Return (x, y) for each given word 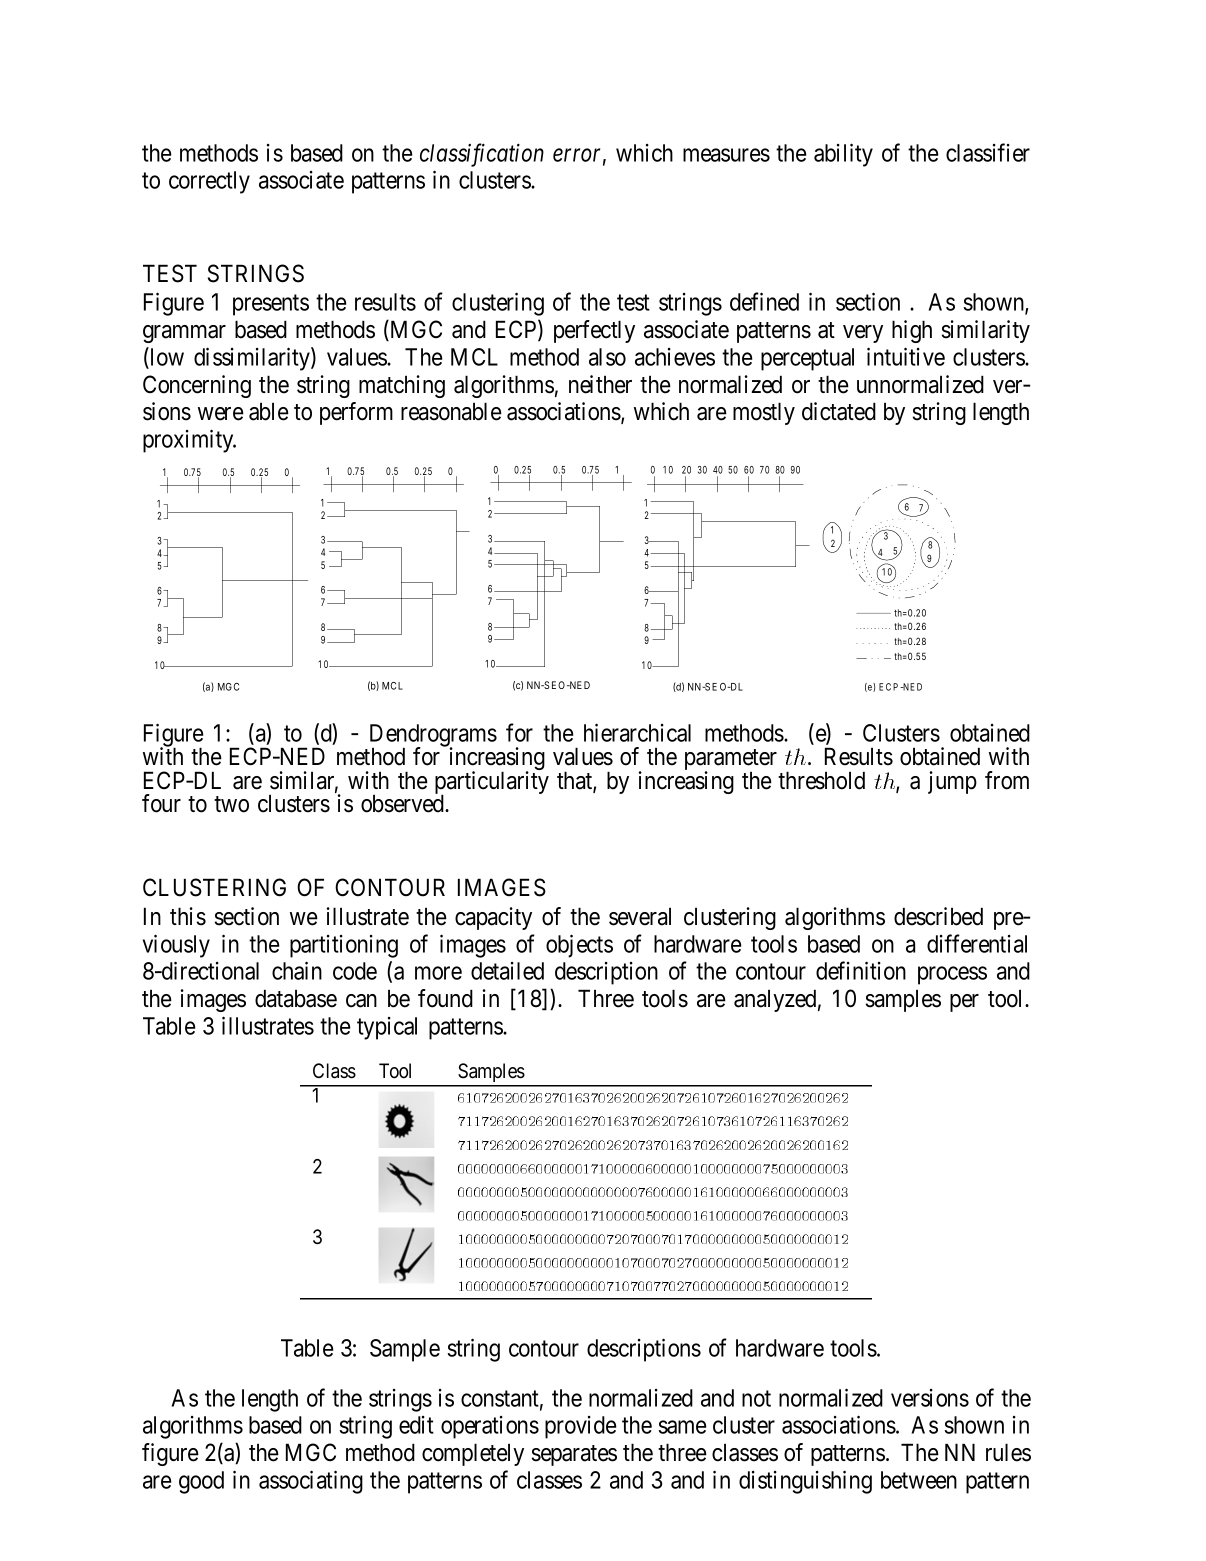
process (952, 975)
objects (579, 946)
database (296, 998)
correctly (209, 182)
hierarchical (637, 732)
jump (952, 782)
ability (843, 155)
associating (311, 1482)
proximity (189, 441)
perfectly (594, 331)
